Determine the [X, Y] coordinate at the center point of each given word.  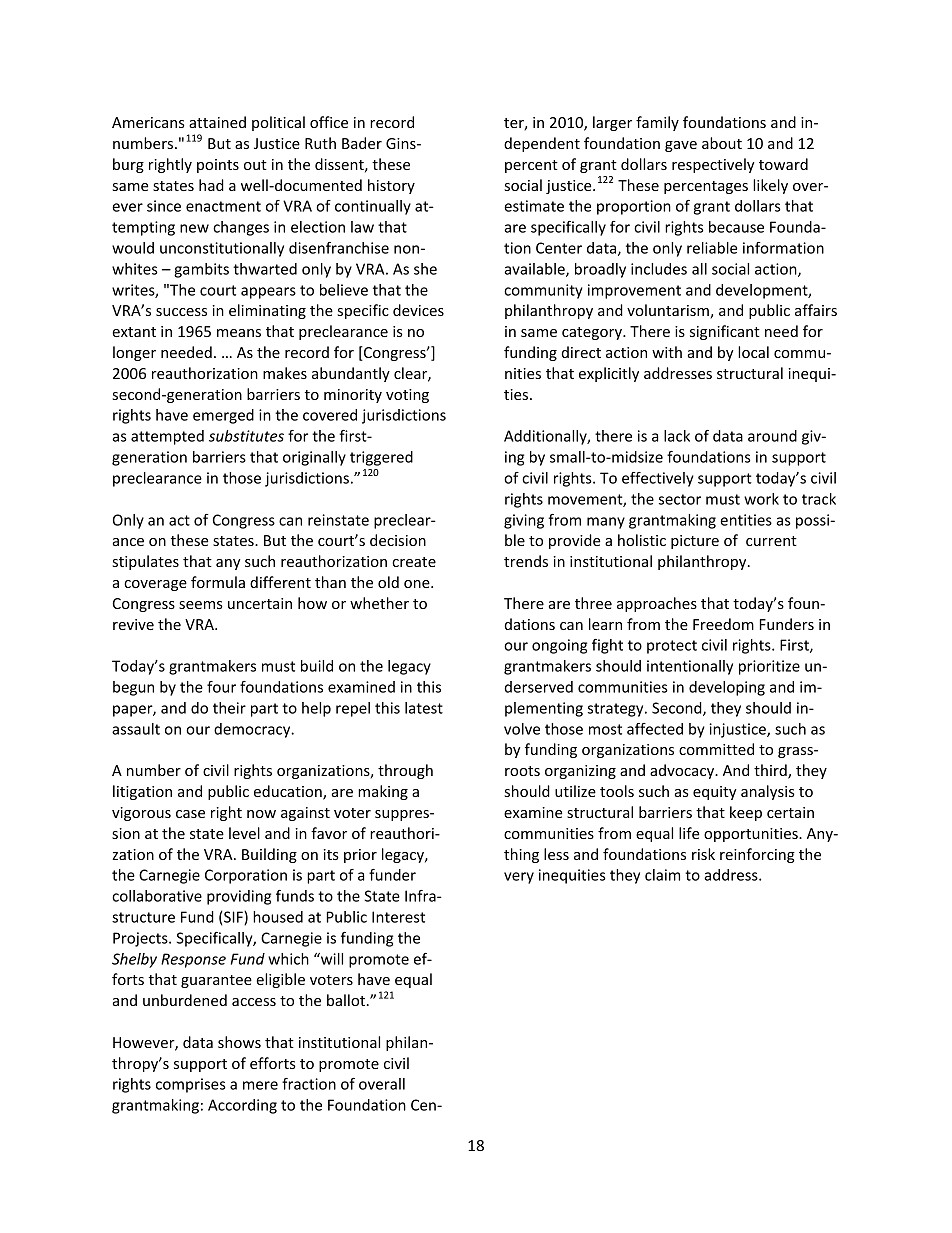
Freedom [723, 624]
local [753, 352]
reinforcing [757, 855]
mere [260, 1085]
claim [662, 875]
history [391, 186]
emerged [223, 416]
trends [526, 561]
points [218, 166]
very [519, 878]
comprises [191, 1085]
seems [201, 605]
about [722, 143]
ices [431, 310]
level [244, 833]
